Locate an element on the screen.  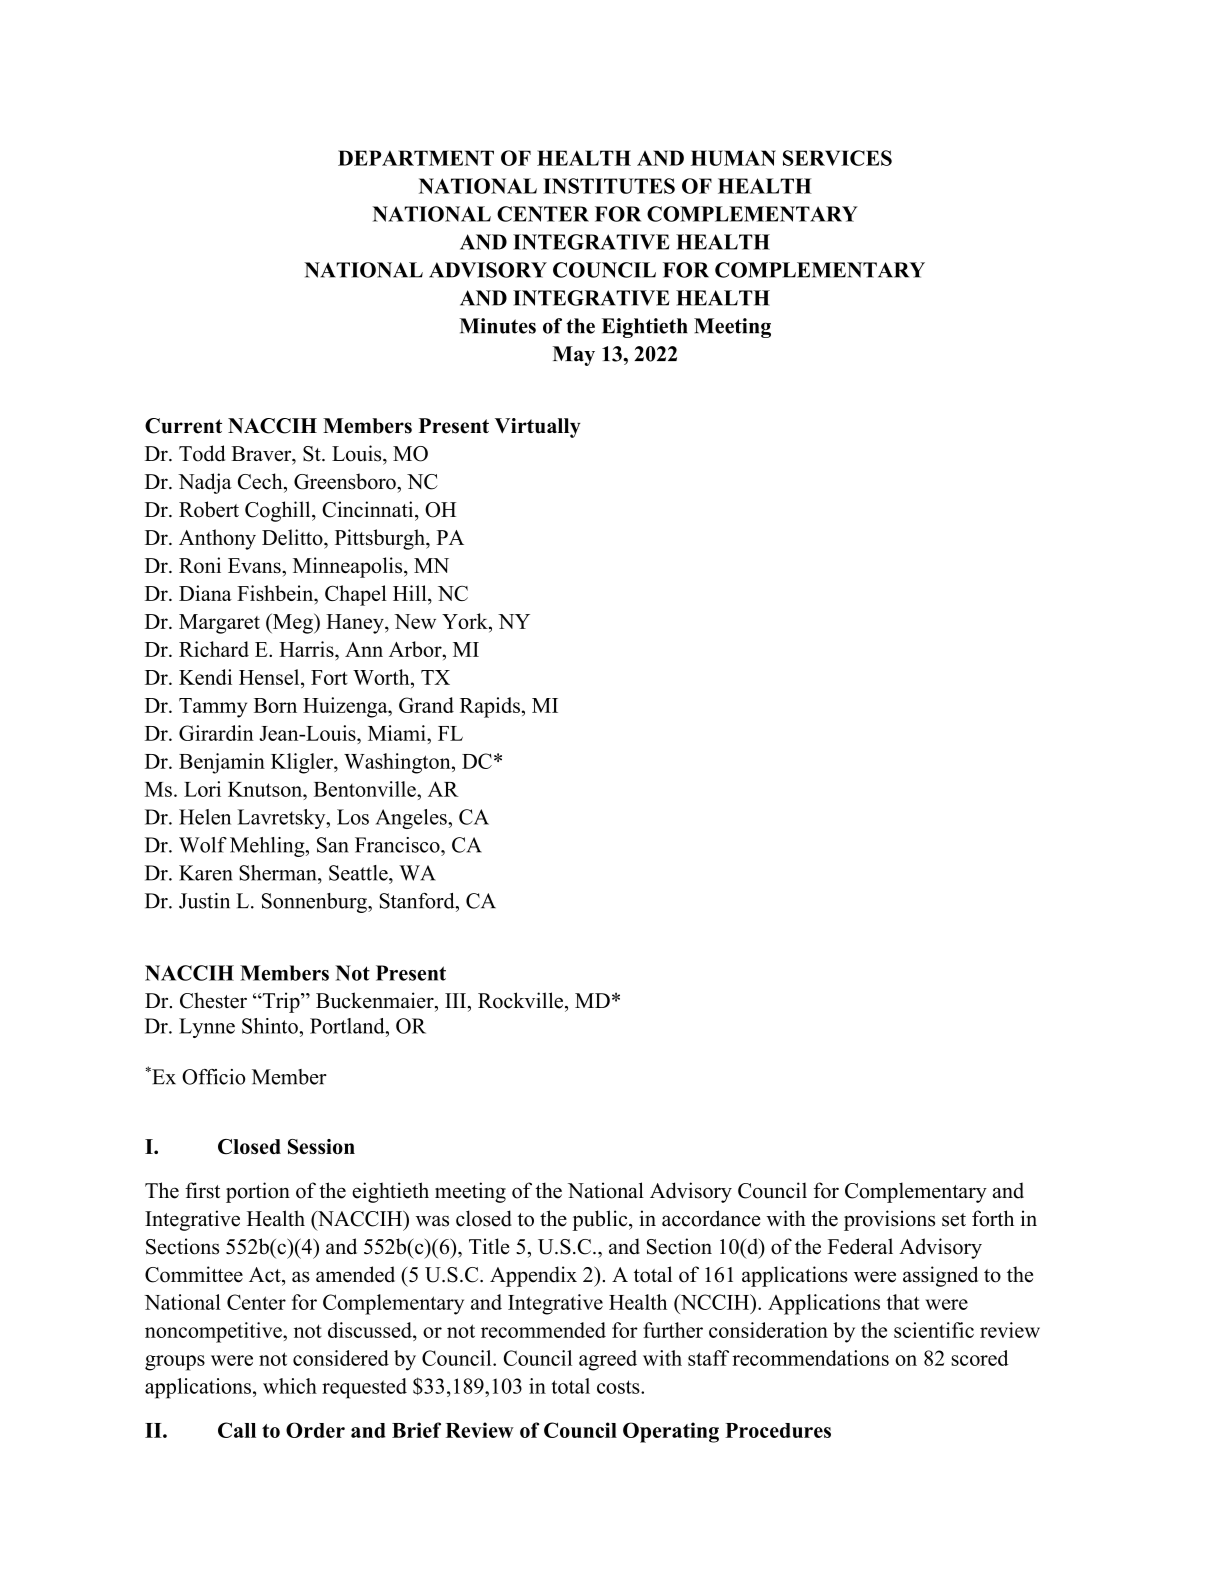
SERVICES is located at coordinates (837, 158).
